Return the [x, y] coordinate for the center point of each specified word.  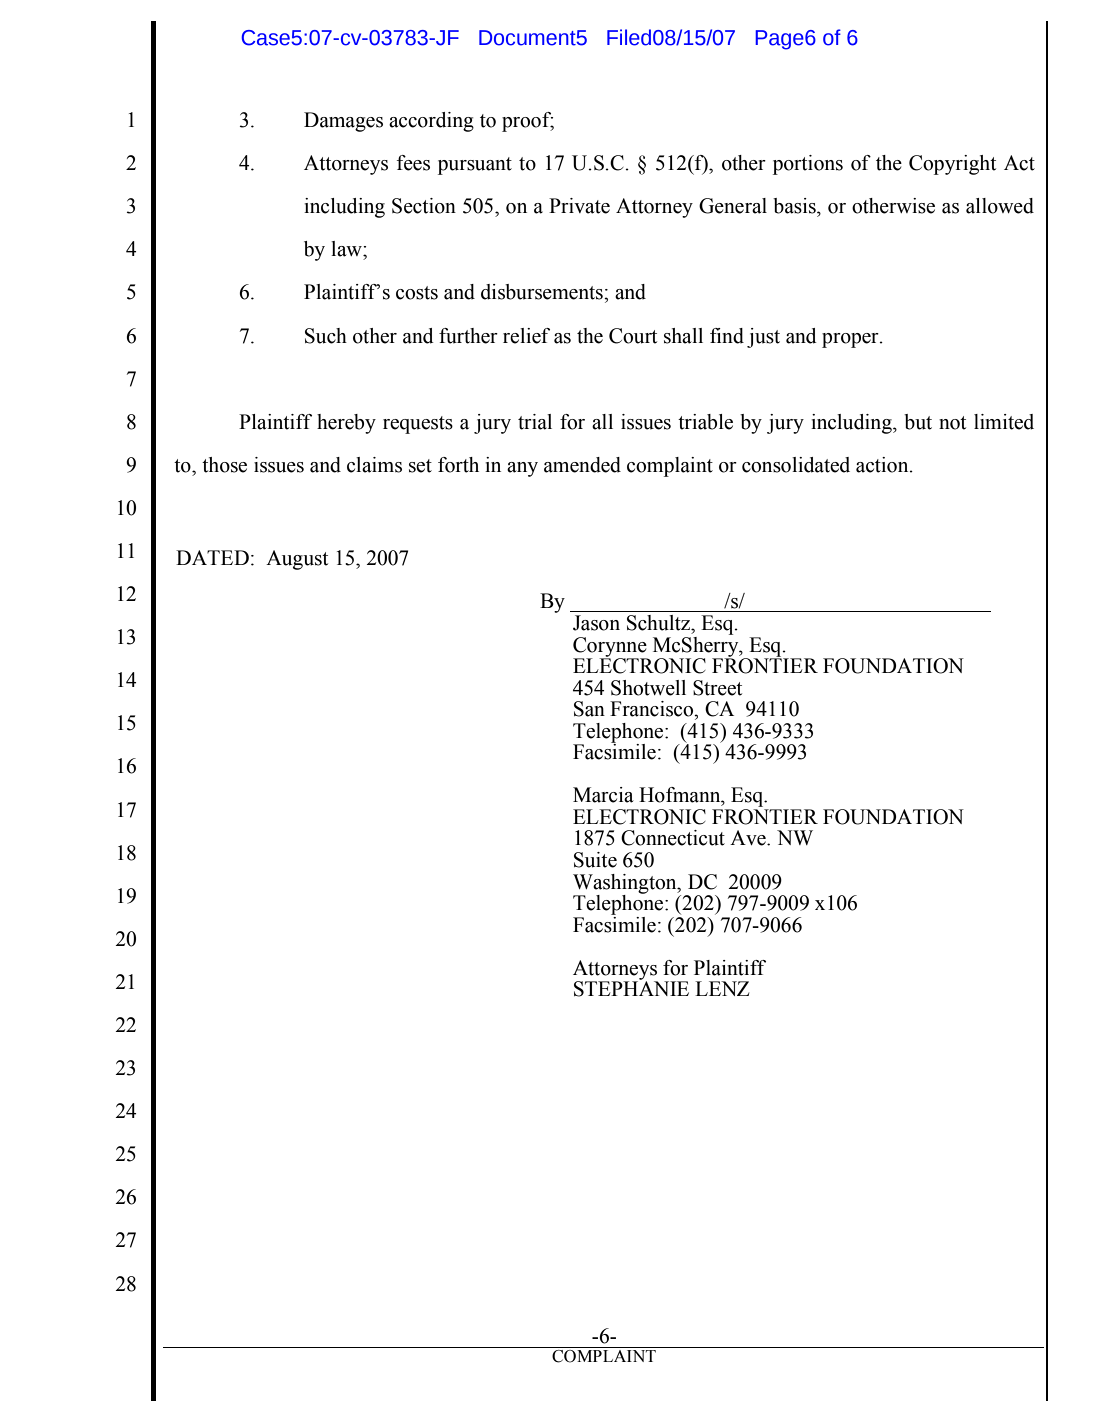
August [297, 560]
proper [851, 340]
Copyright [952, 165]
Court [633, 336]
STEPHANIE [631, 988]
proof [528, 122]
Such [326, 336]
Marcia [603, 795]
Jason [596, 623]
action [883, 465]
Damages [343, 122]
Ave [749, 838]
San [589, 709]
